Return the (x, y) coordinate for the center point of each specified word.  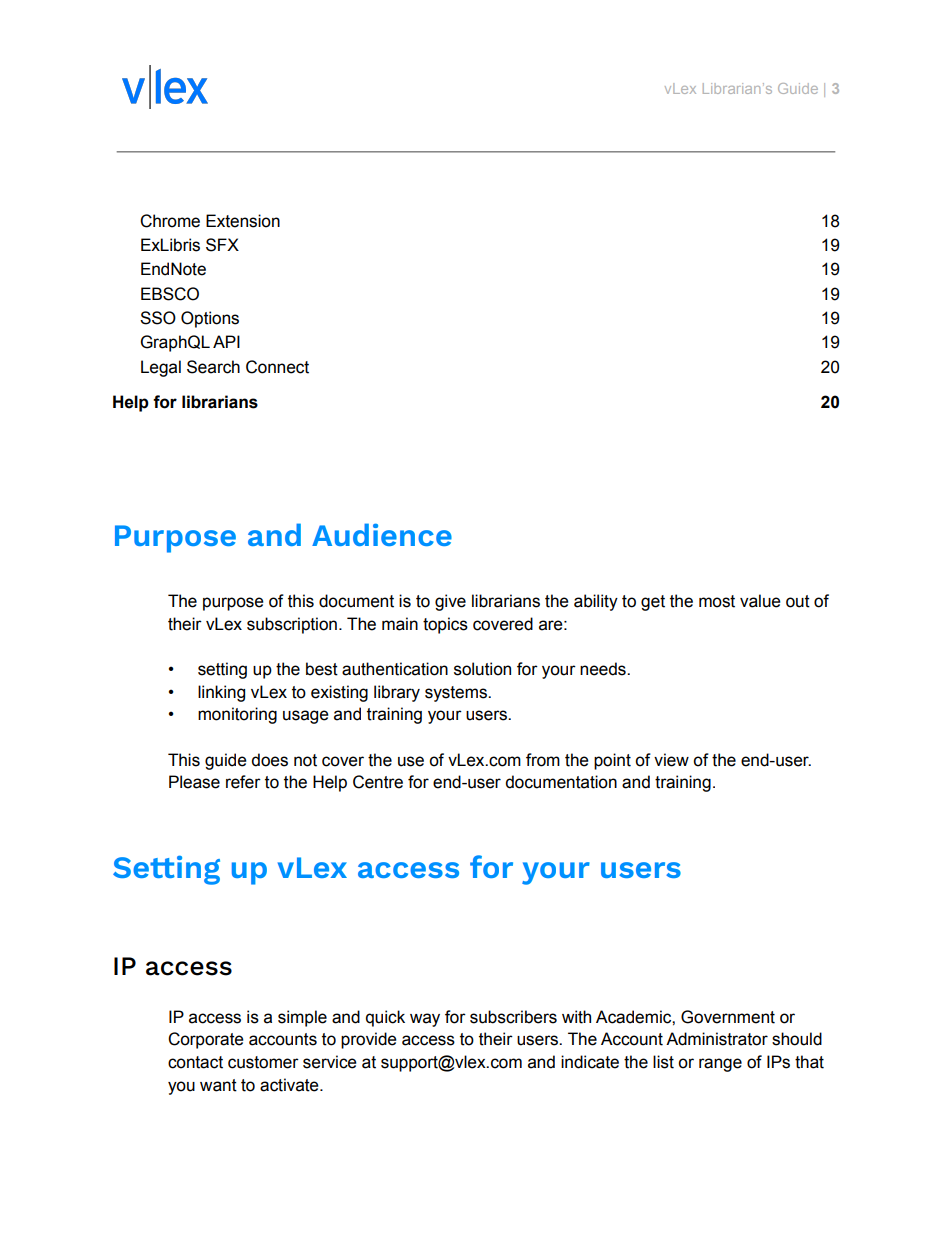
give (450, 602)
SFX (222, 245)
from (543, 760)
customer (263, 1062)
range (720, 1065)
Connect (277, 367)
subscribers (513, 1017)
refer (243, 782)
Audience (382, 534)
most (717, 601)
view (671, 760)
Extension (243, 221)
